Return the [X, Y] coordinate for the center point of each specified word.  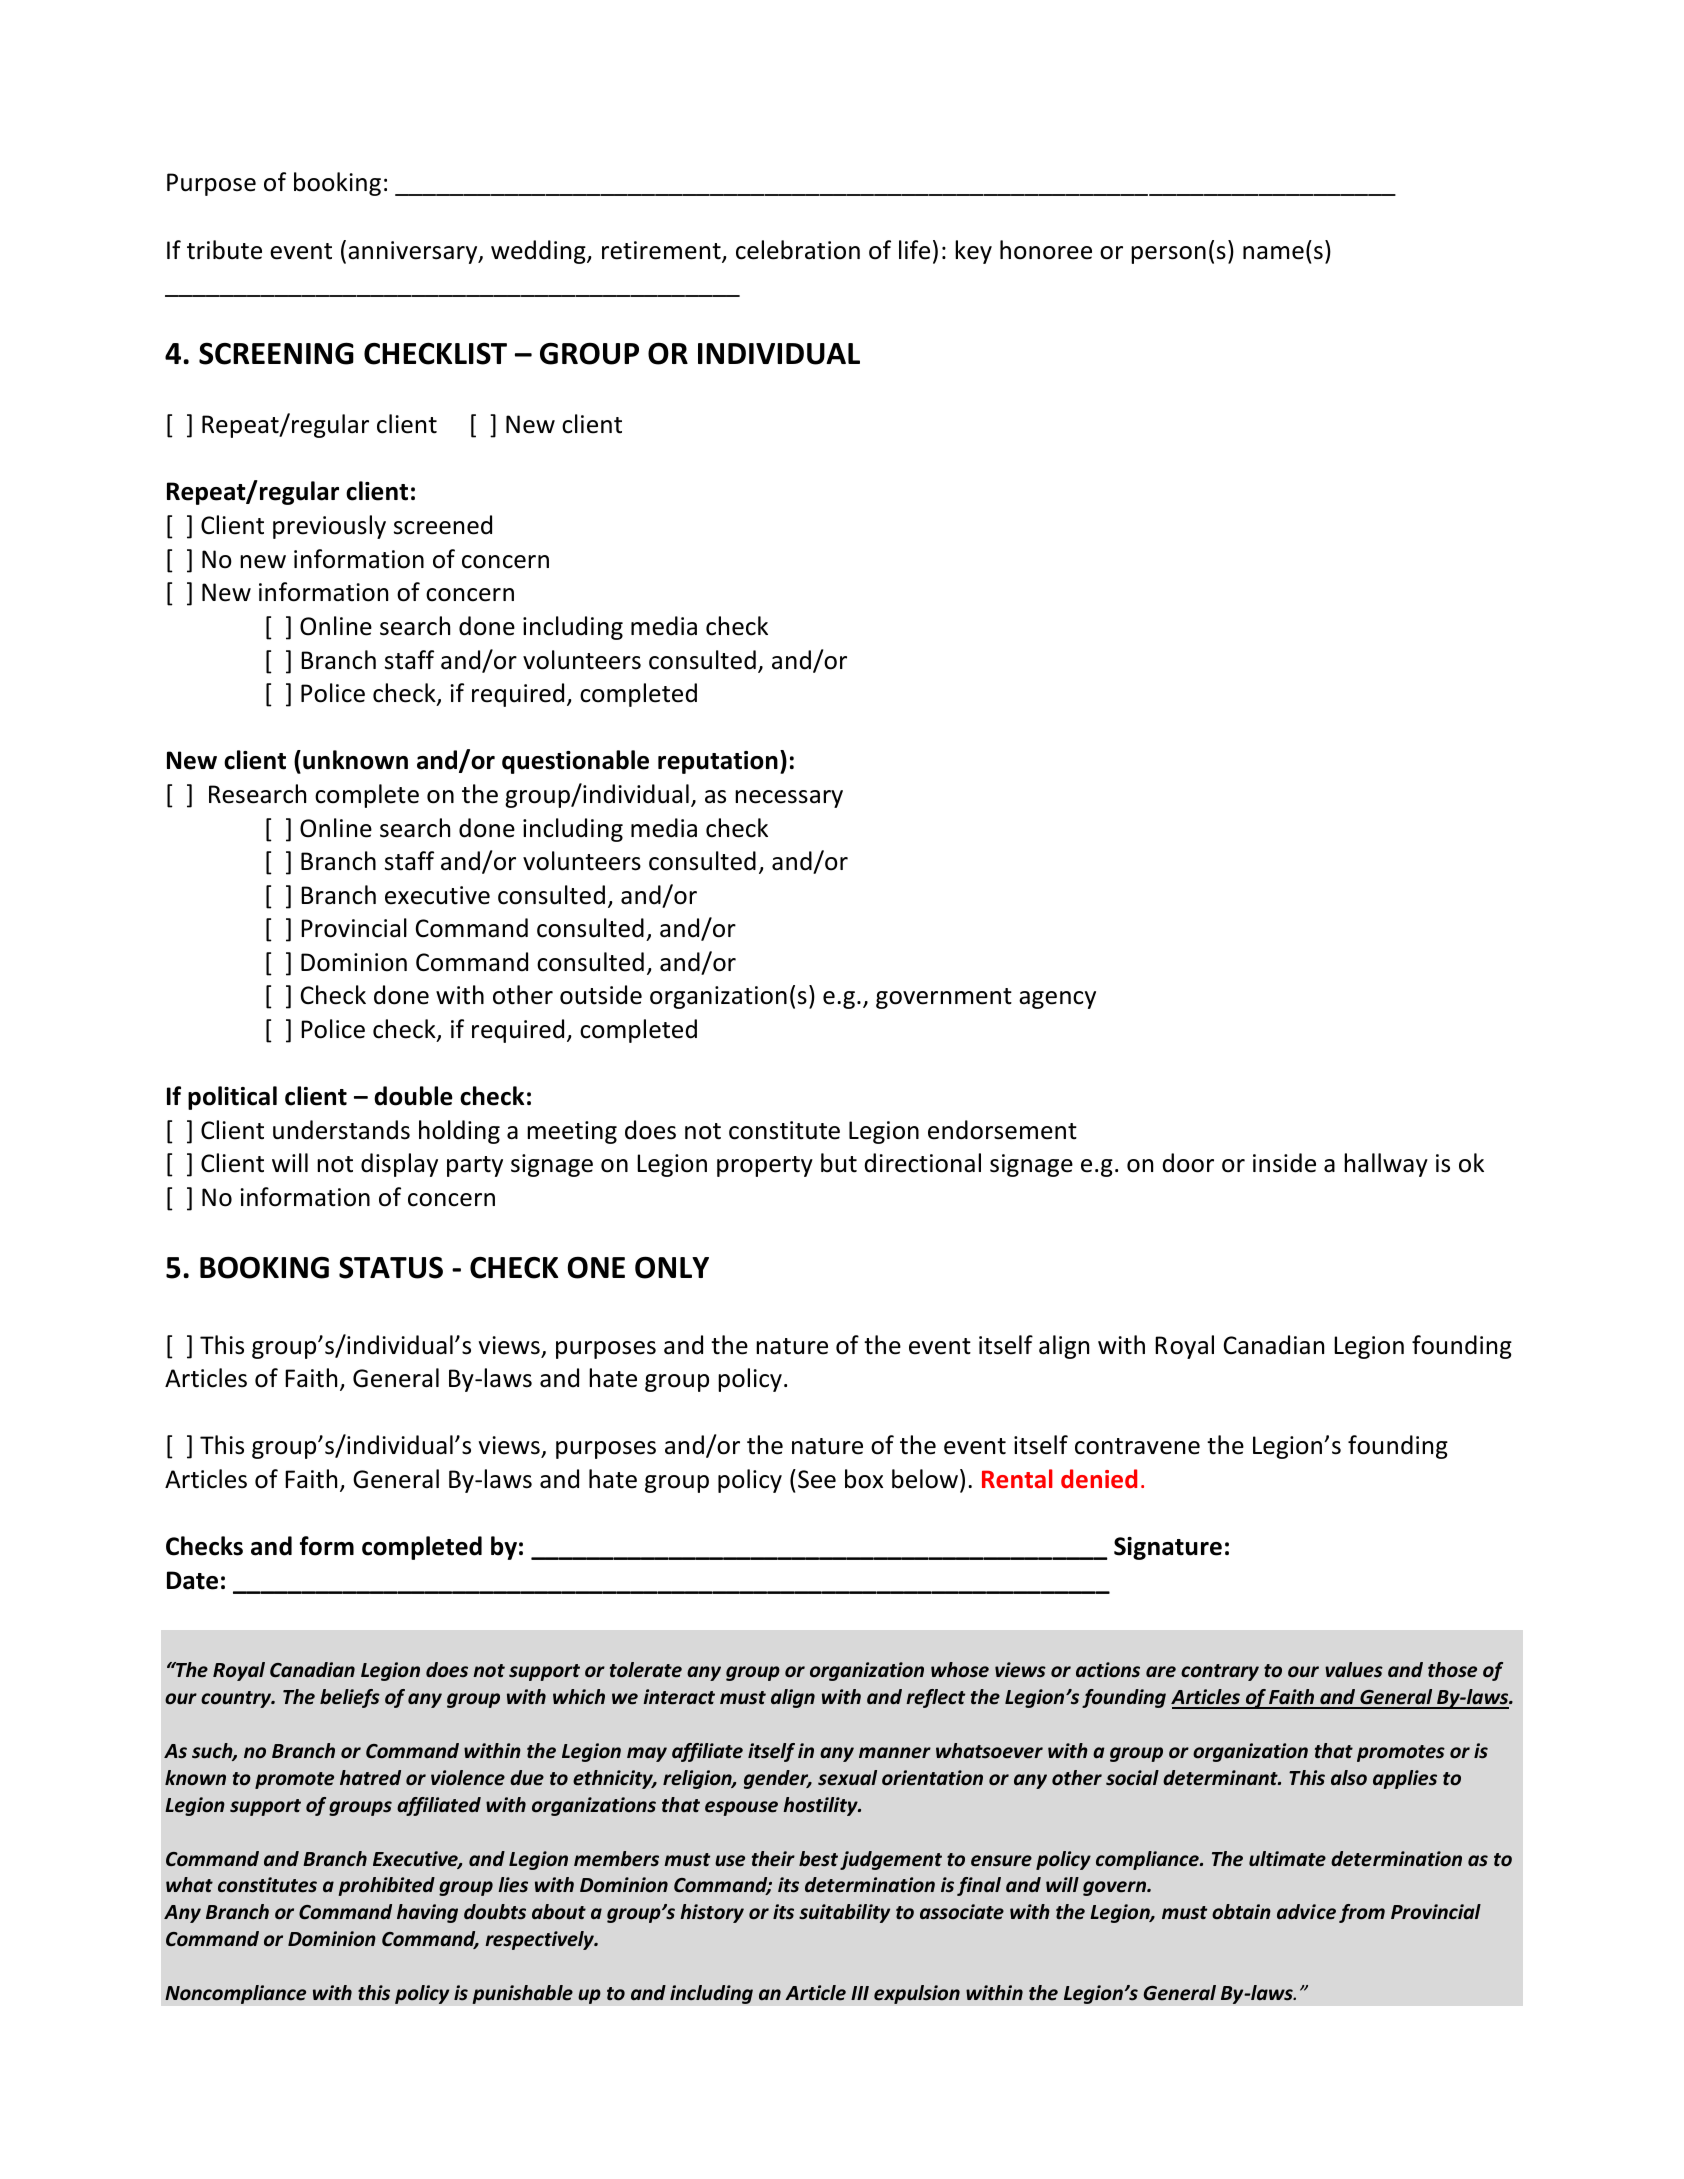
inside [1284, 1163]
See [817, 1479]
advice [1306, 1912]
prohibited [386, 1886]
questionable [575, 762]
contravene [1137, 1446]
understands [341, 1130]
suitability [844, 1913]
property [765, 1166]
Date [192, 1580]
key [973, 252]
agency [1057, 1000]
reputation [718, 762]
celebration [798, 250]
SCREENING [276, 353]
